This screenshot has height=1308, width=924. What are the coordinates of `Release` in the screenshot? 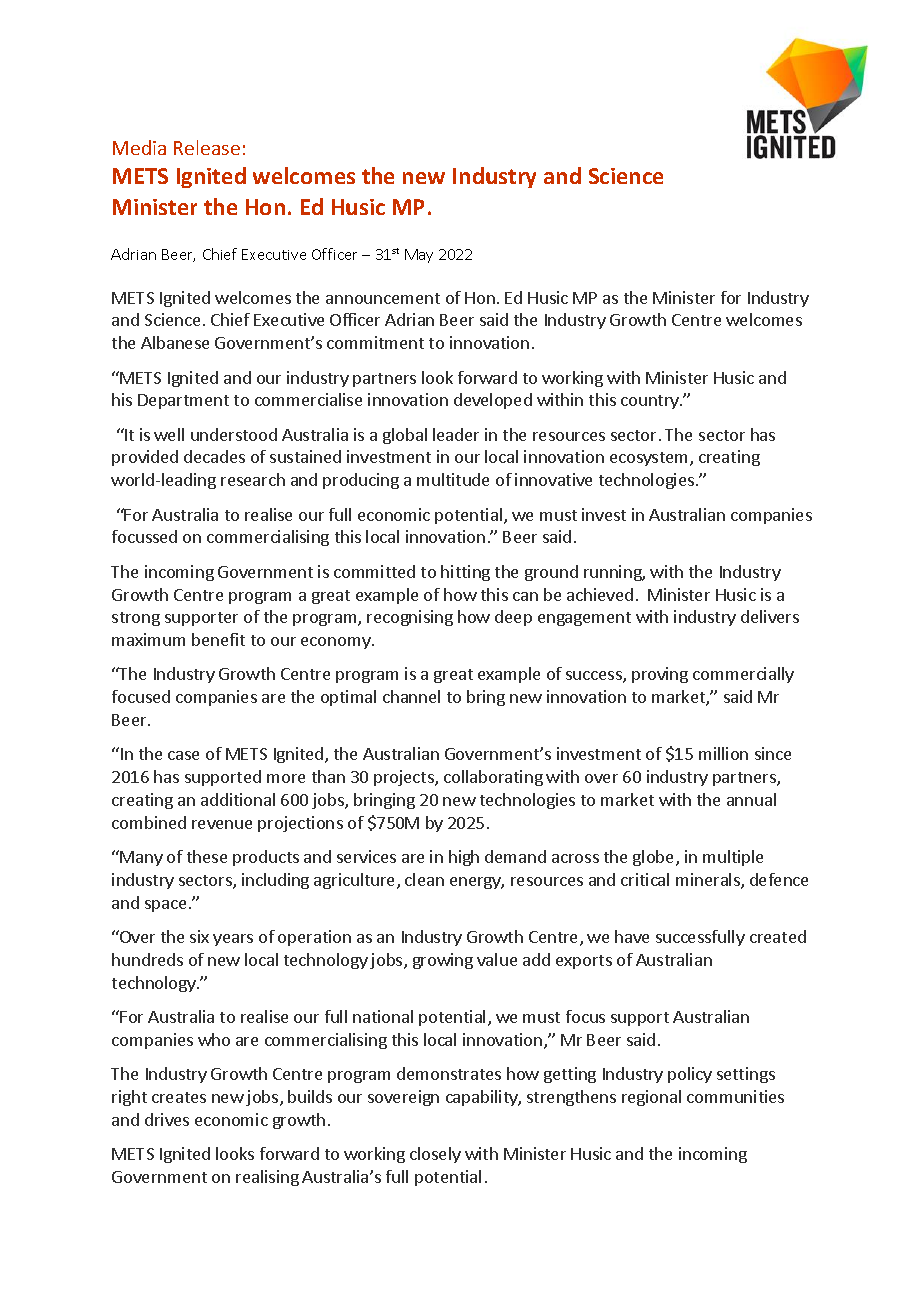 It's located at (207, 147).
